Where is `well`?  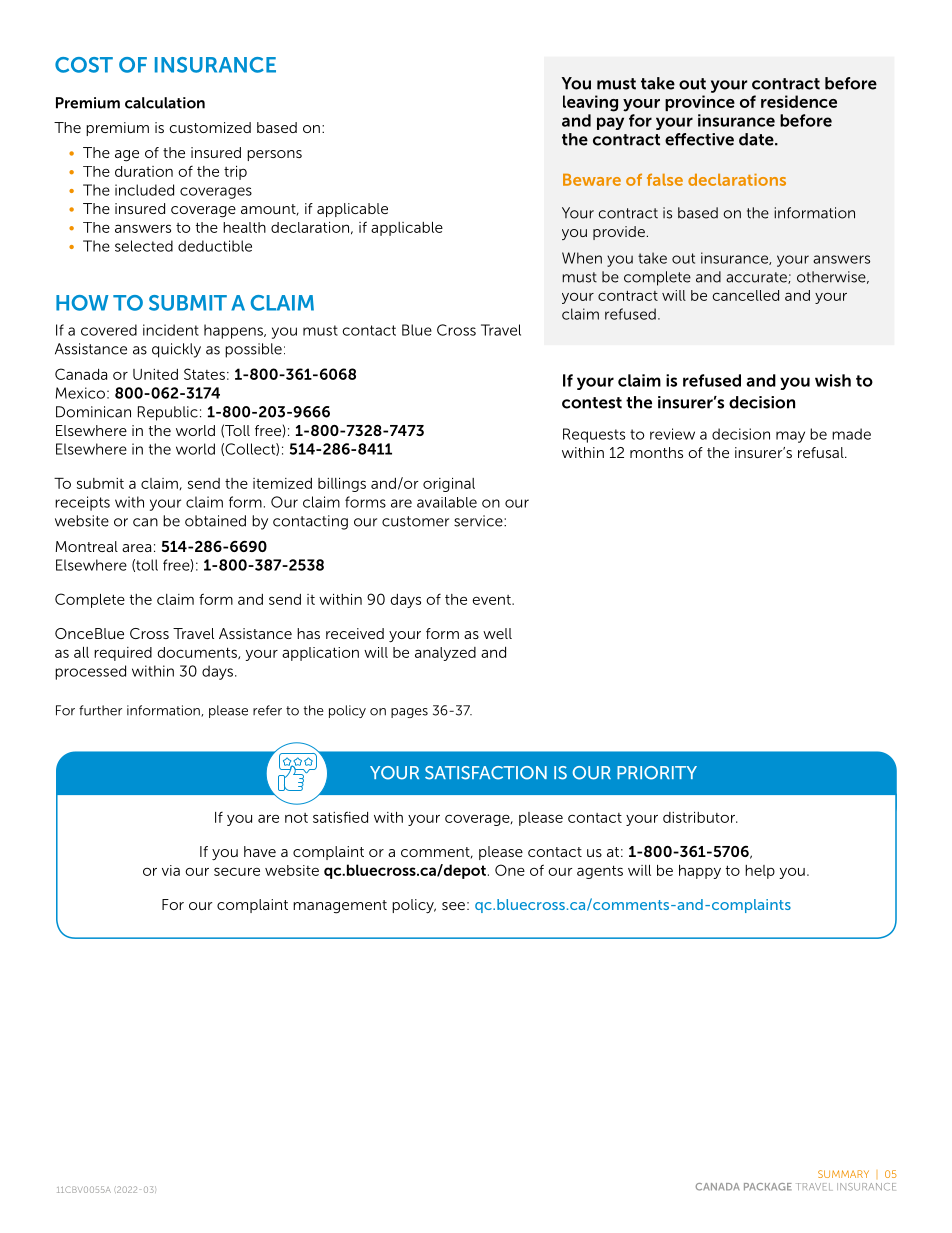
well is located at coordinates (497, 633).
